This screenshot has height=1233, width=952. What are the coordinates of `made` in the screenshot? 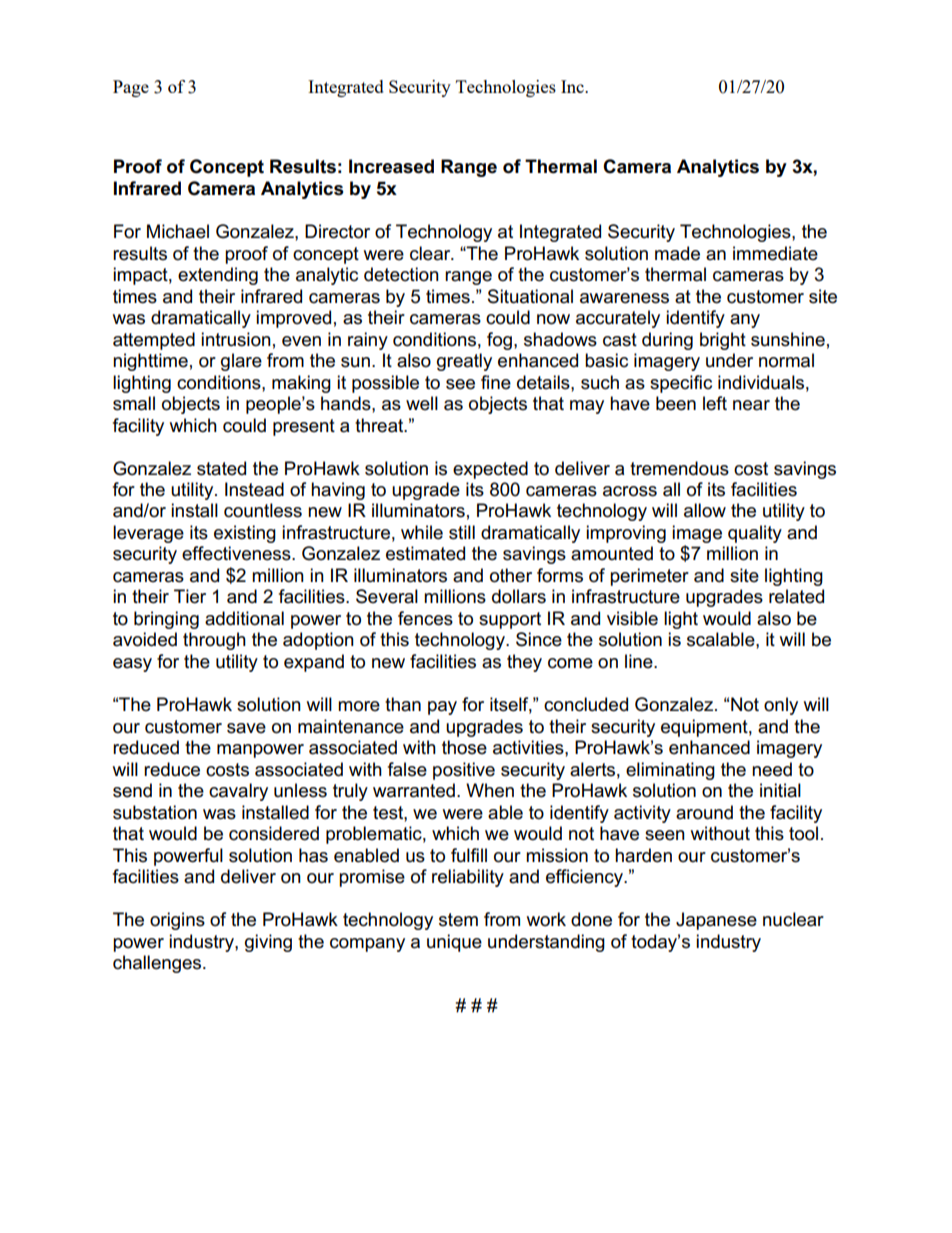 It's located at (677, 253).
